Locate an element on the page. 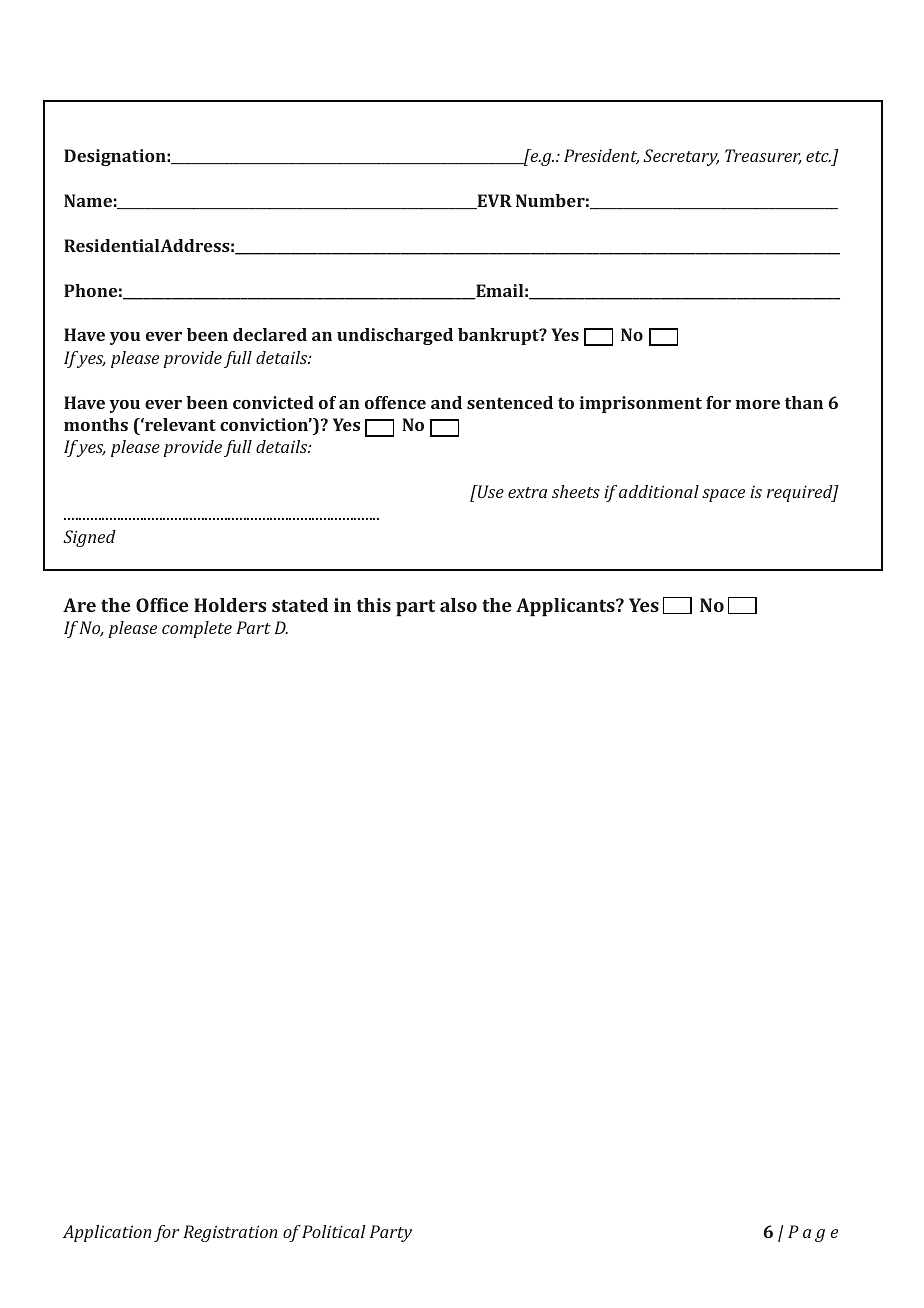  this is located at coordinates (374, 605).
